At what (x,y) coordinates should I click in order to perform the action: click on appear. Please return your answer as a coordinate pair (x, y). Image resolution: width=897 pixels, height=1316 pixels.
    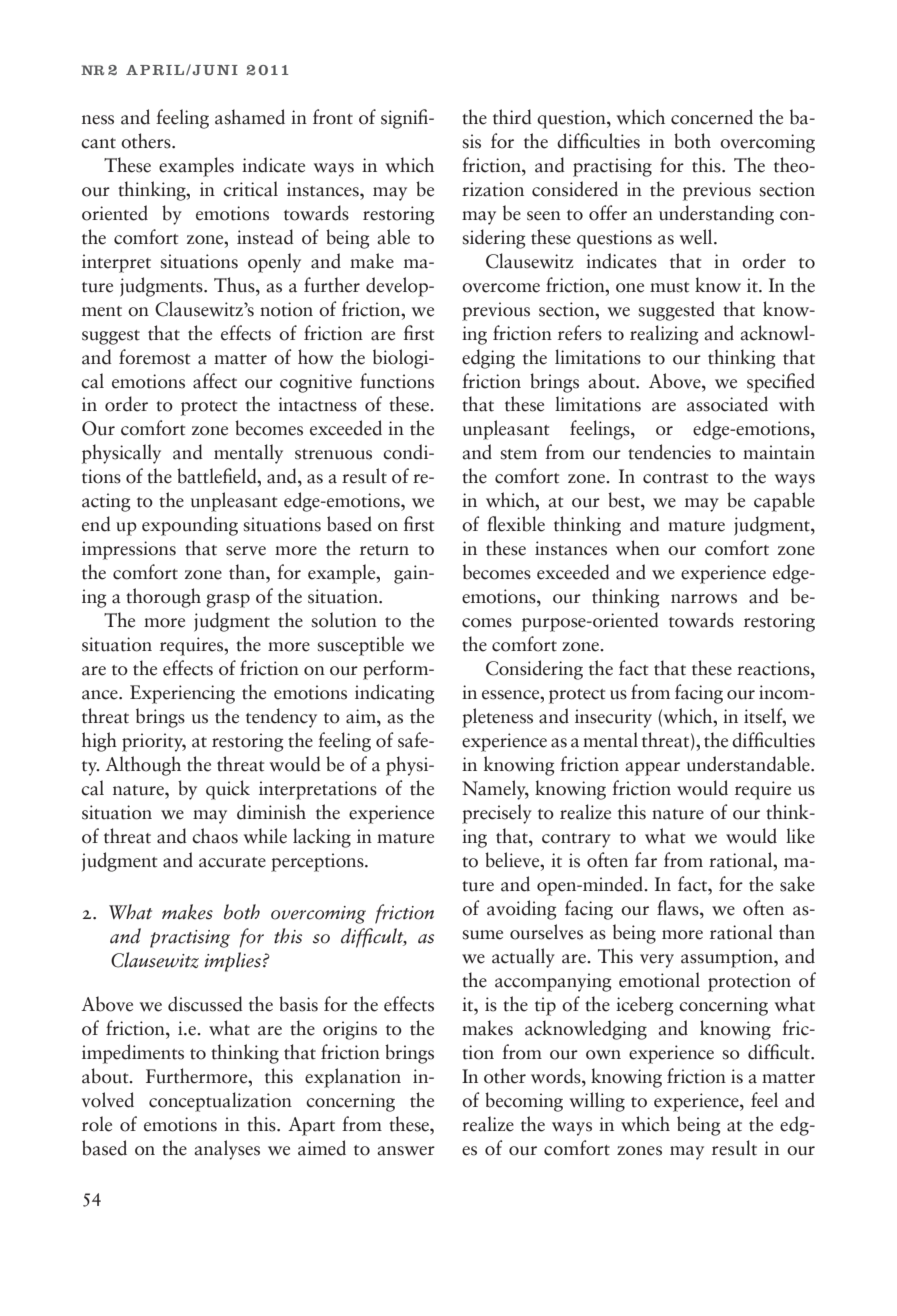
    Looking at the image, I should click on (652, 769).
